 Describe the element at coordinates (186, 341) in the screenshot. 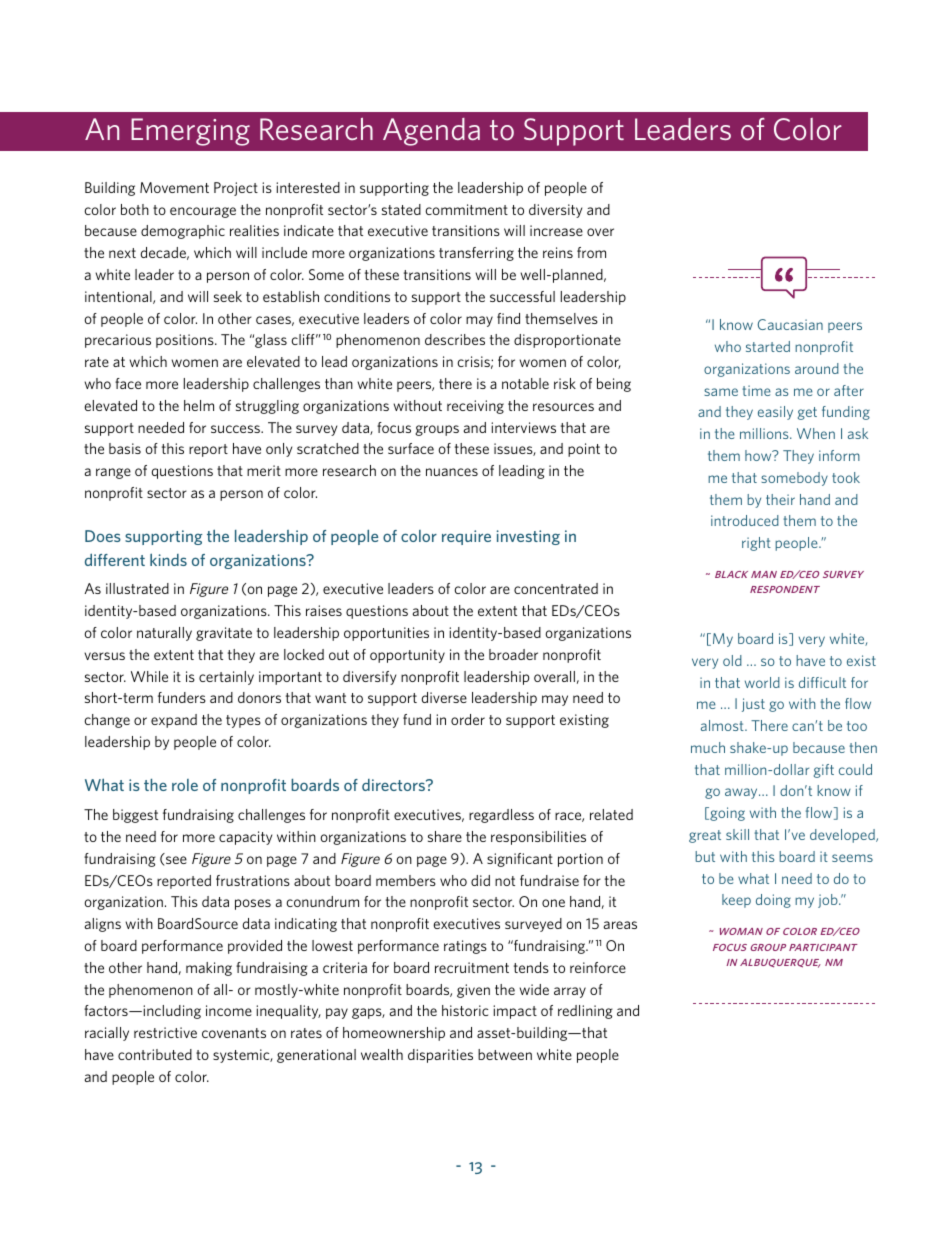

I see `positions` at that location.
